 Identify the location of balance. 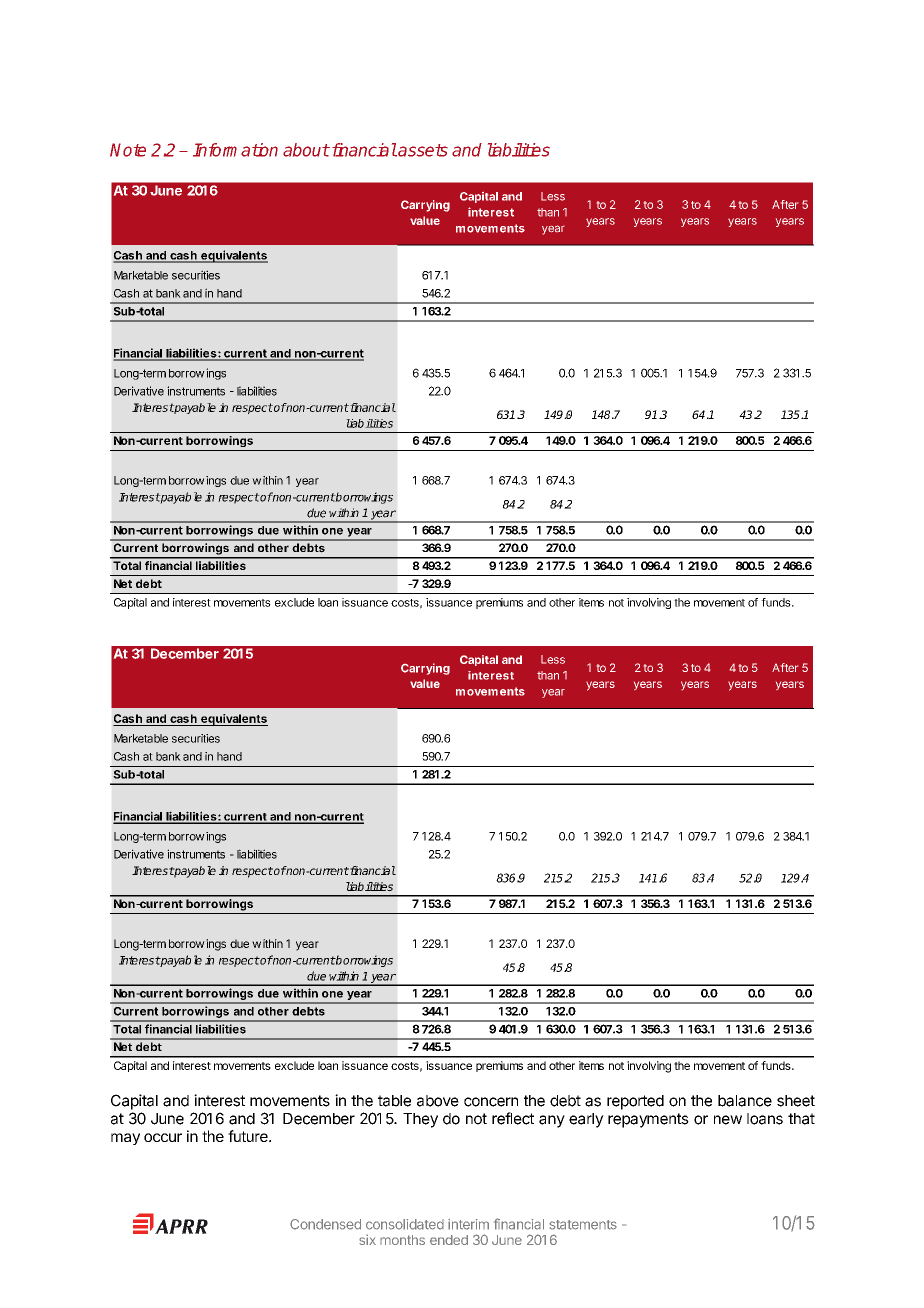
(745, 1101).
